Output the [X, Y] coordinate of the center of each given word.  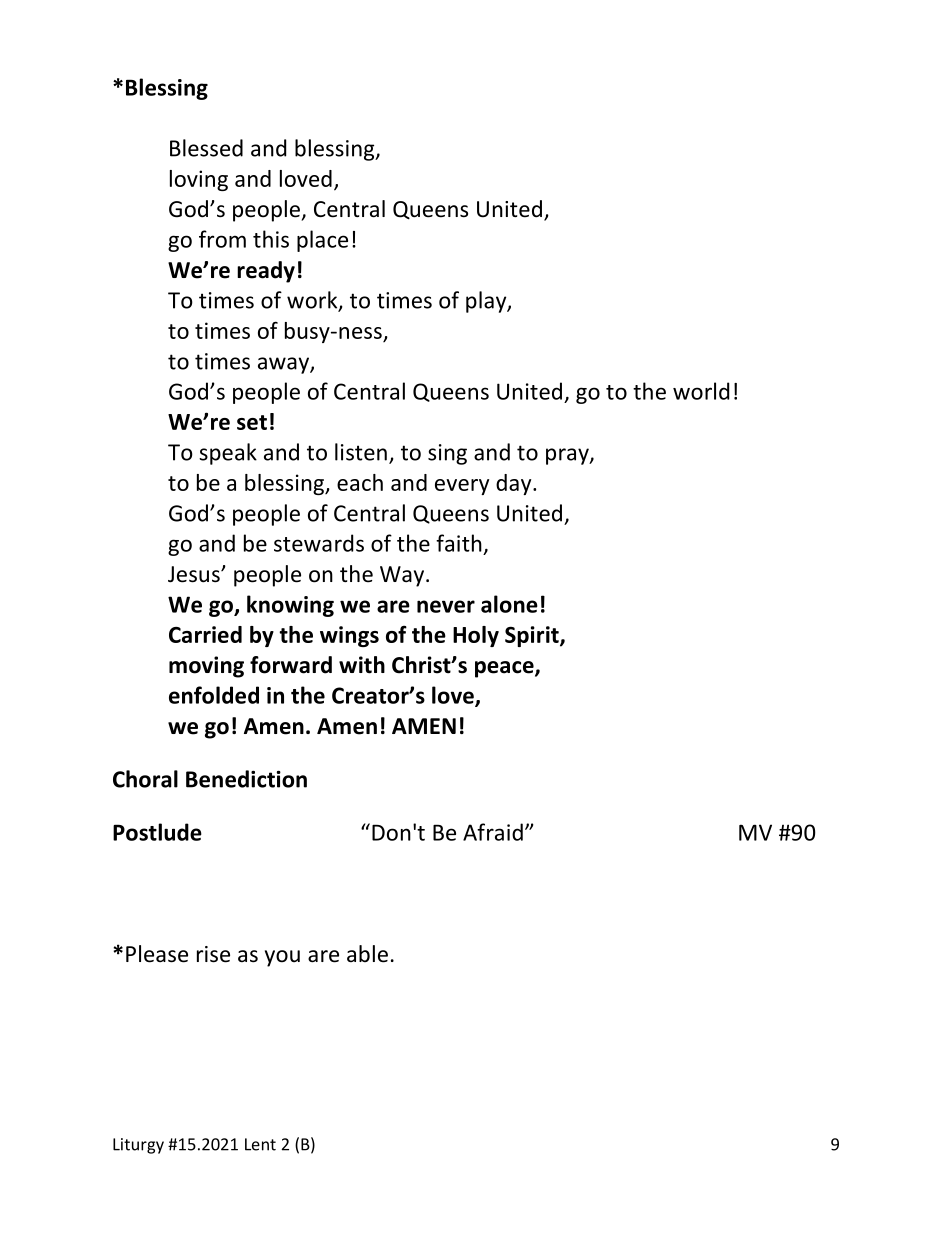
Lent [260, 1144]
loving [199, 180]
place [322, 241]
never [446, 606]
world [701, 391]
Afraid [493, 832]
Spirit [533, 636]
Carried [205, 634]
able [367, 954]
